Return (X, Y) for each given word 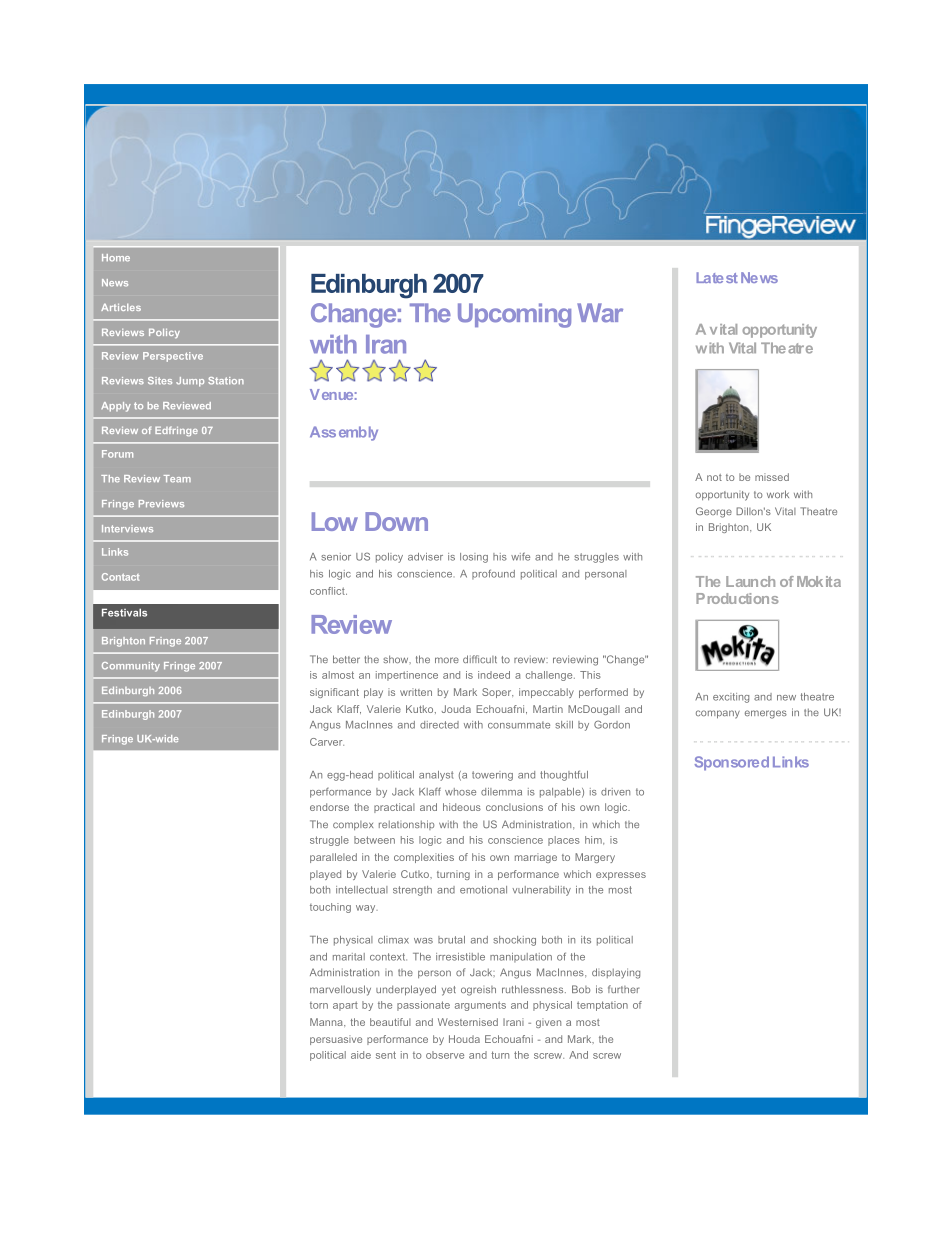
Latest (717, 277)
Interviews (127, 529)
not (714, 477)
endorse (329, 807)
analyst (436, 776)
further (623, 989)
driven (615, 792)
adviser (425, 557)
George (714, 512)
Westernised (468, 1022)
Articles (121, 307)
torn (319, 1005)
